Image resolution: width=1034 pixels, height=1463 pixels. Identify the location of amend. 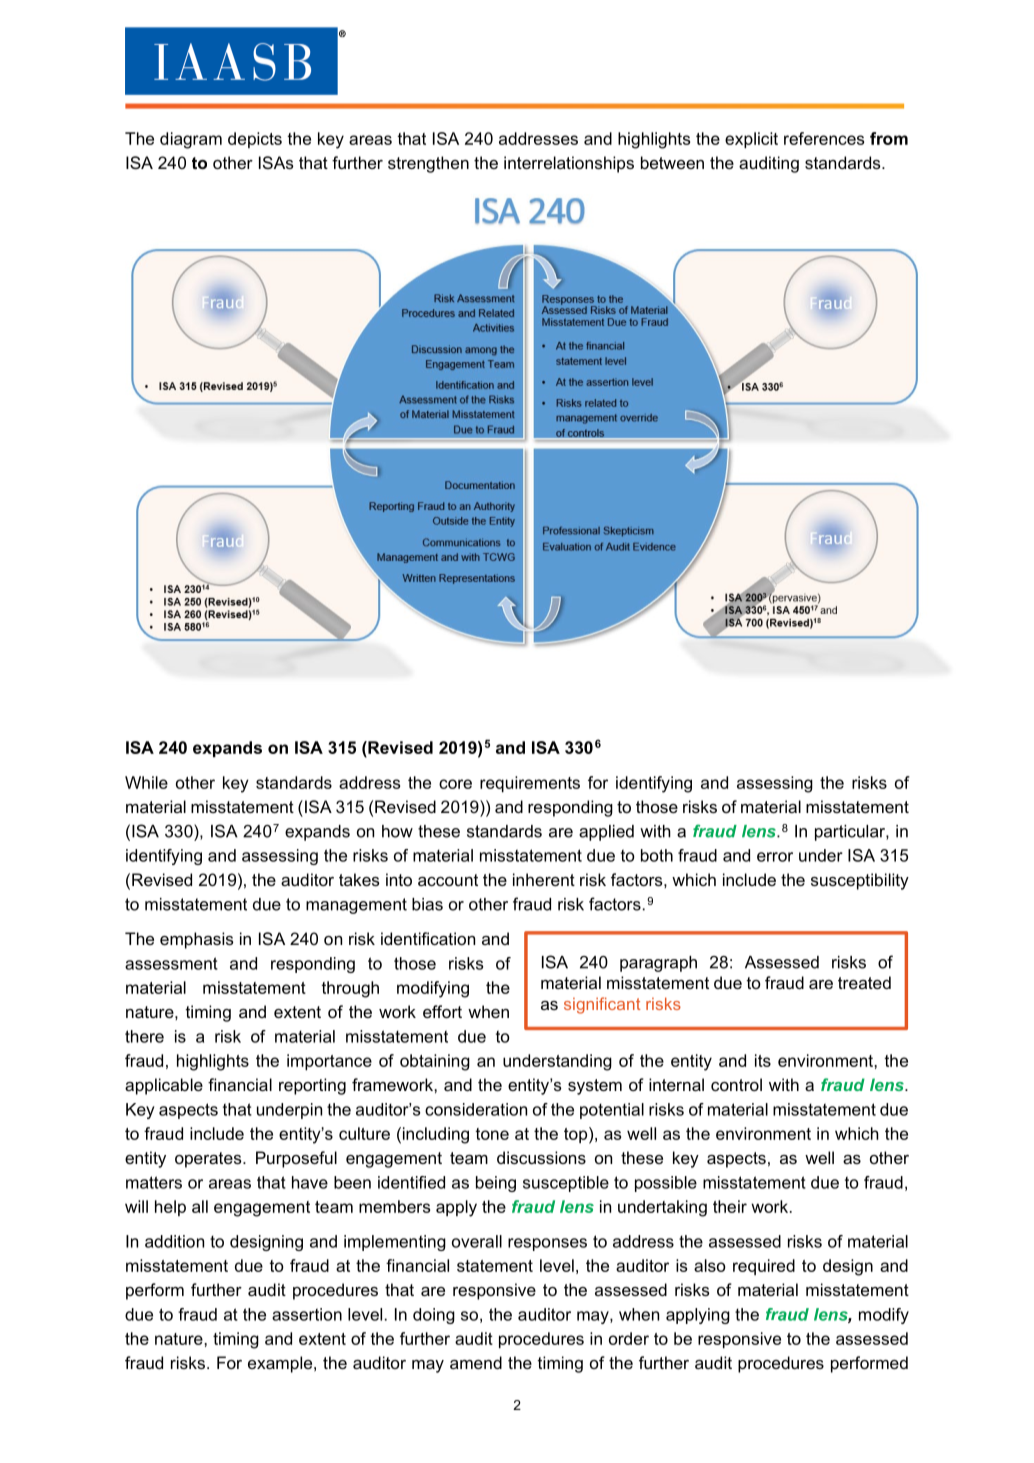
(476, 1362).
